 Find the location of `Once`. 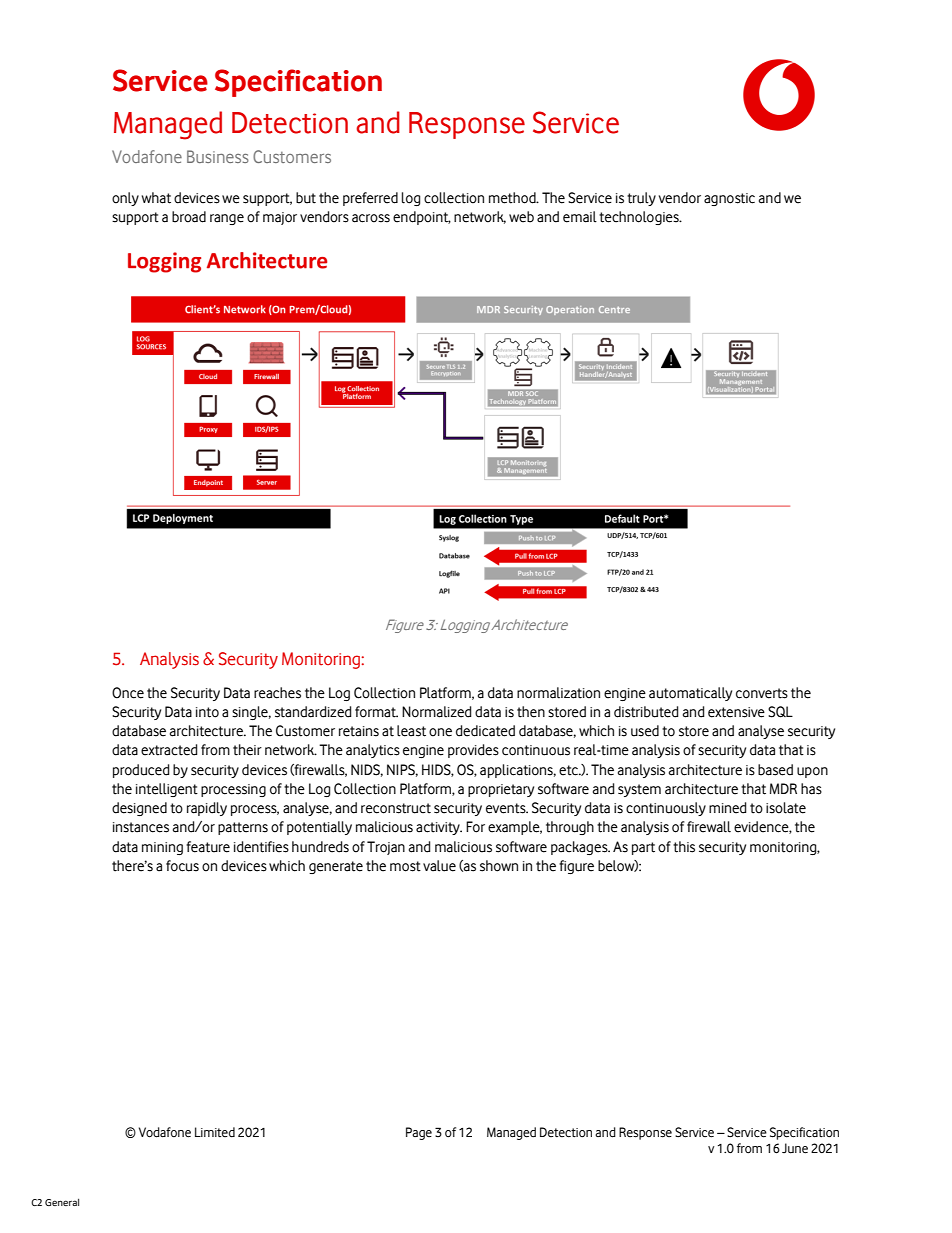

Once is located at coordinates (128, 693).
